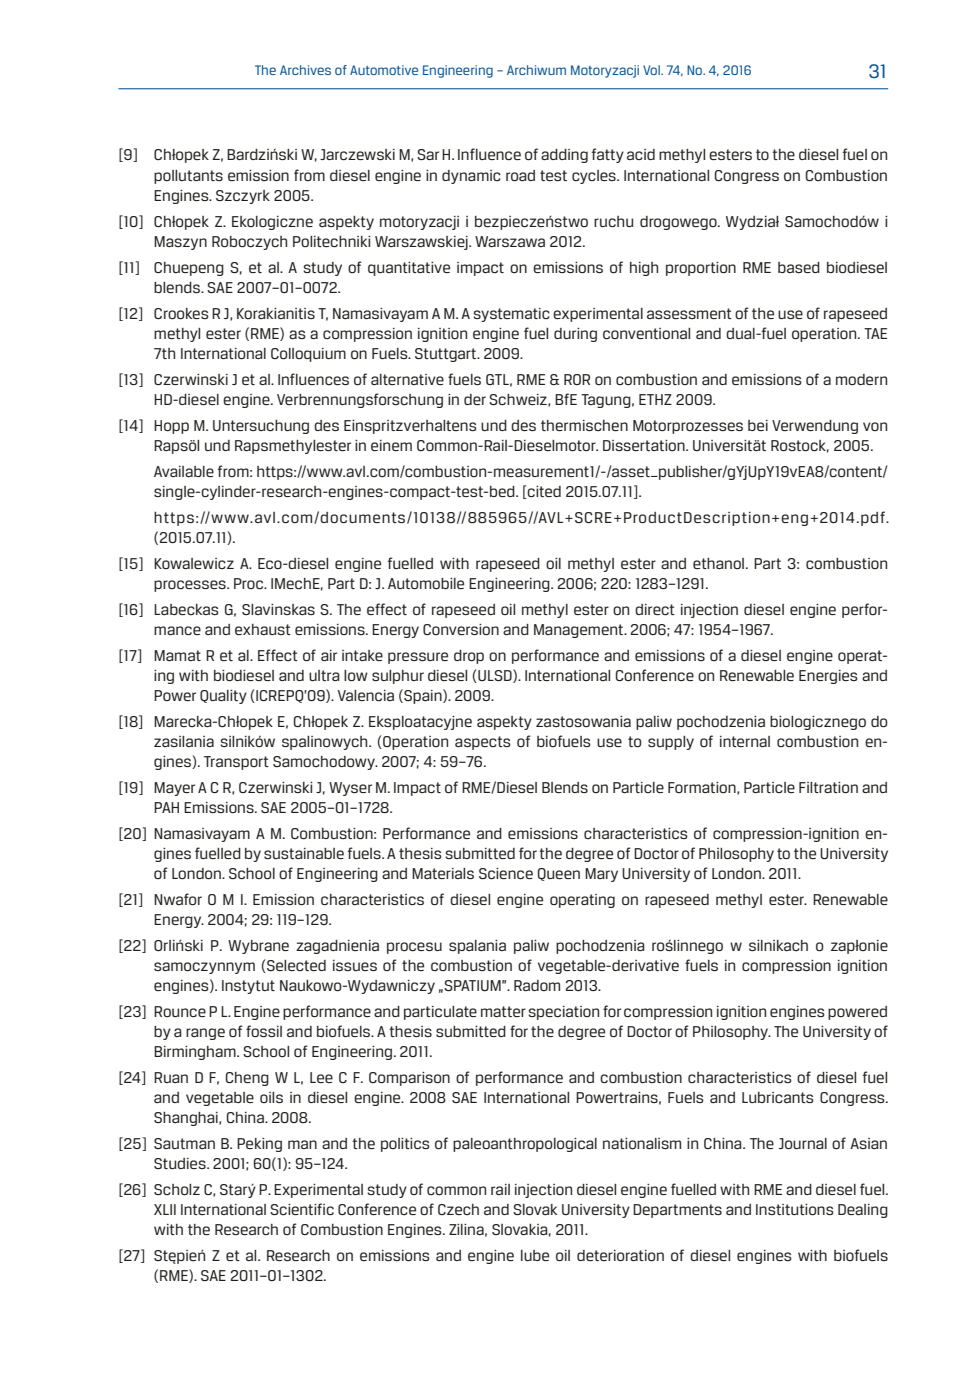  What do you see at coordinates (795, 1209) in the image?
I see `Institutions` at bounding box center [795, 1209].
